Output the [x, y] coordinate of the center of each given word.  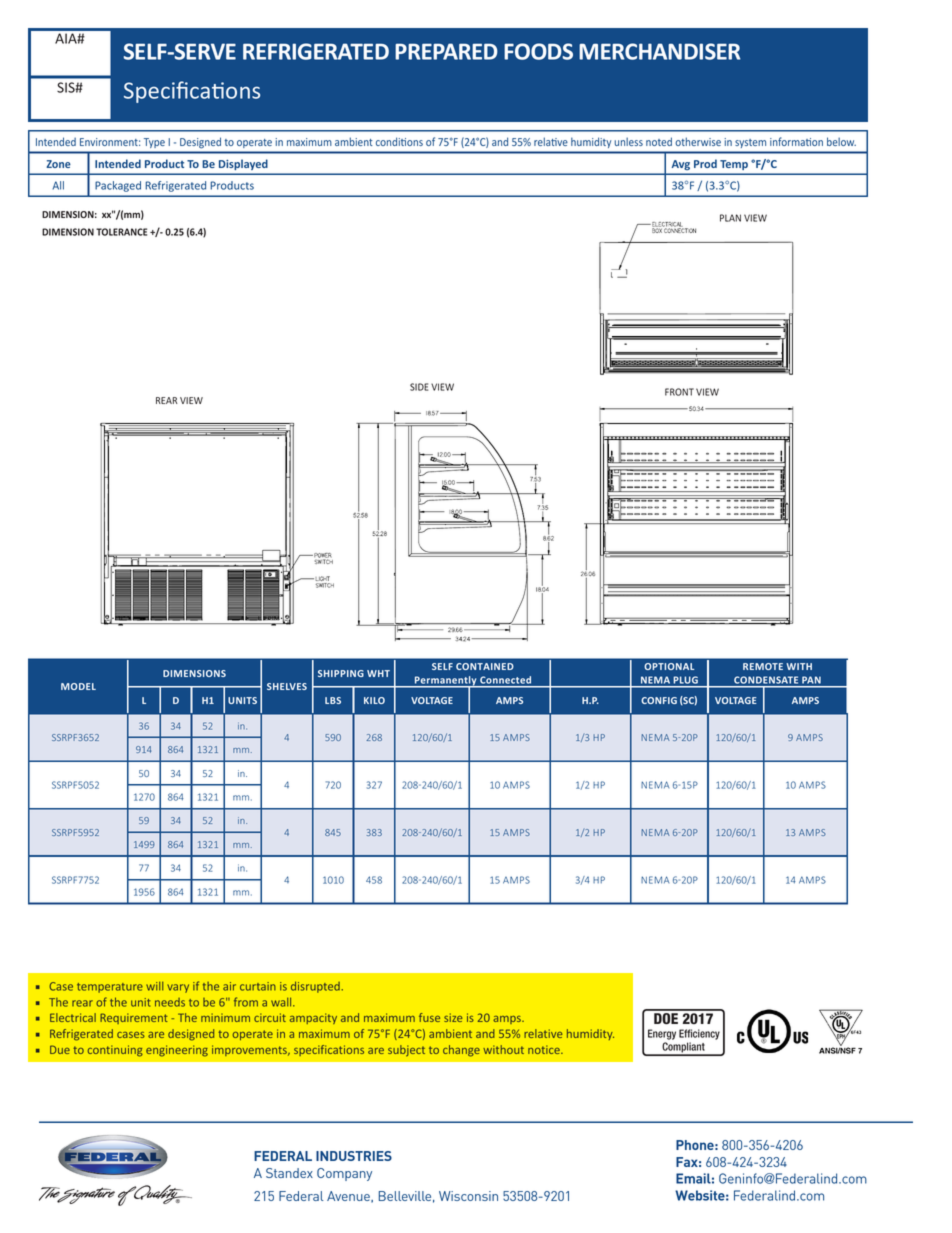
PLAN [730, 218]
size [453, 1017]
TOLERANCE [121, 232]
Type [154, 143]
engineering [177, 1051]
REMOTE [763, 666]
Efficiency [699, 1034]
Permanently [446, 682]
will [154, 986]
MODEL [78, 686]
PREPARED [446, 51]
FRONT [679, 392]
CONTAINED [485, 666]
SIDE [419, 387]
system [751, 143]
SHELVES [287, 686]
